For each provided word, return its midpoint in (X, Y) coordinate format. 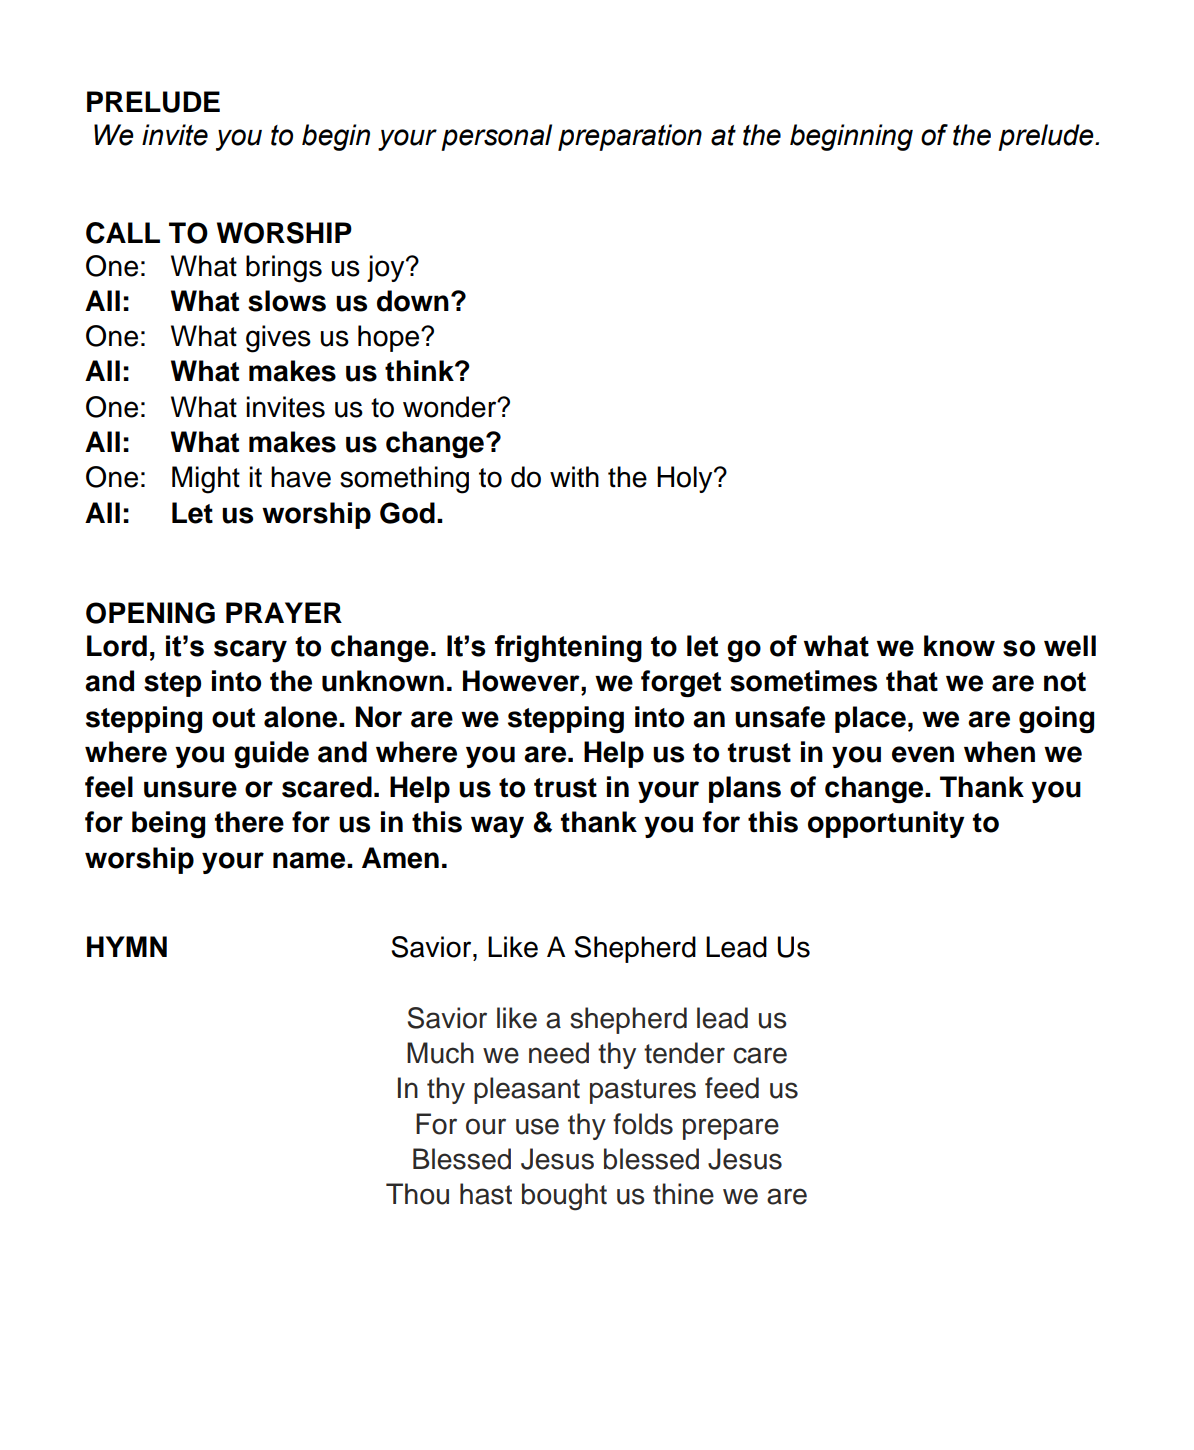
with (574, 477)
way (497, 827)
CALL (123, 233)
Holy (686, 479)
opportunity (886, 824)
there (249, 822)
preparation (630, 137)
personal (496, 137)
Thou (417, 1194)
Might (206, 480)
